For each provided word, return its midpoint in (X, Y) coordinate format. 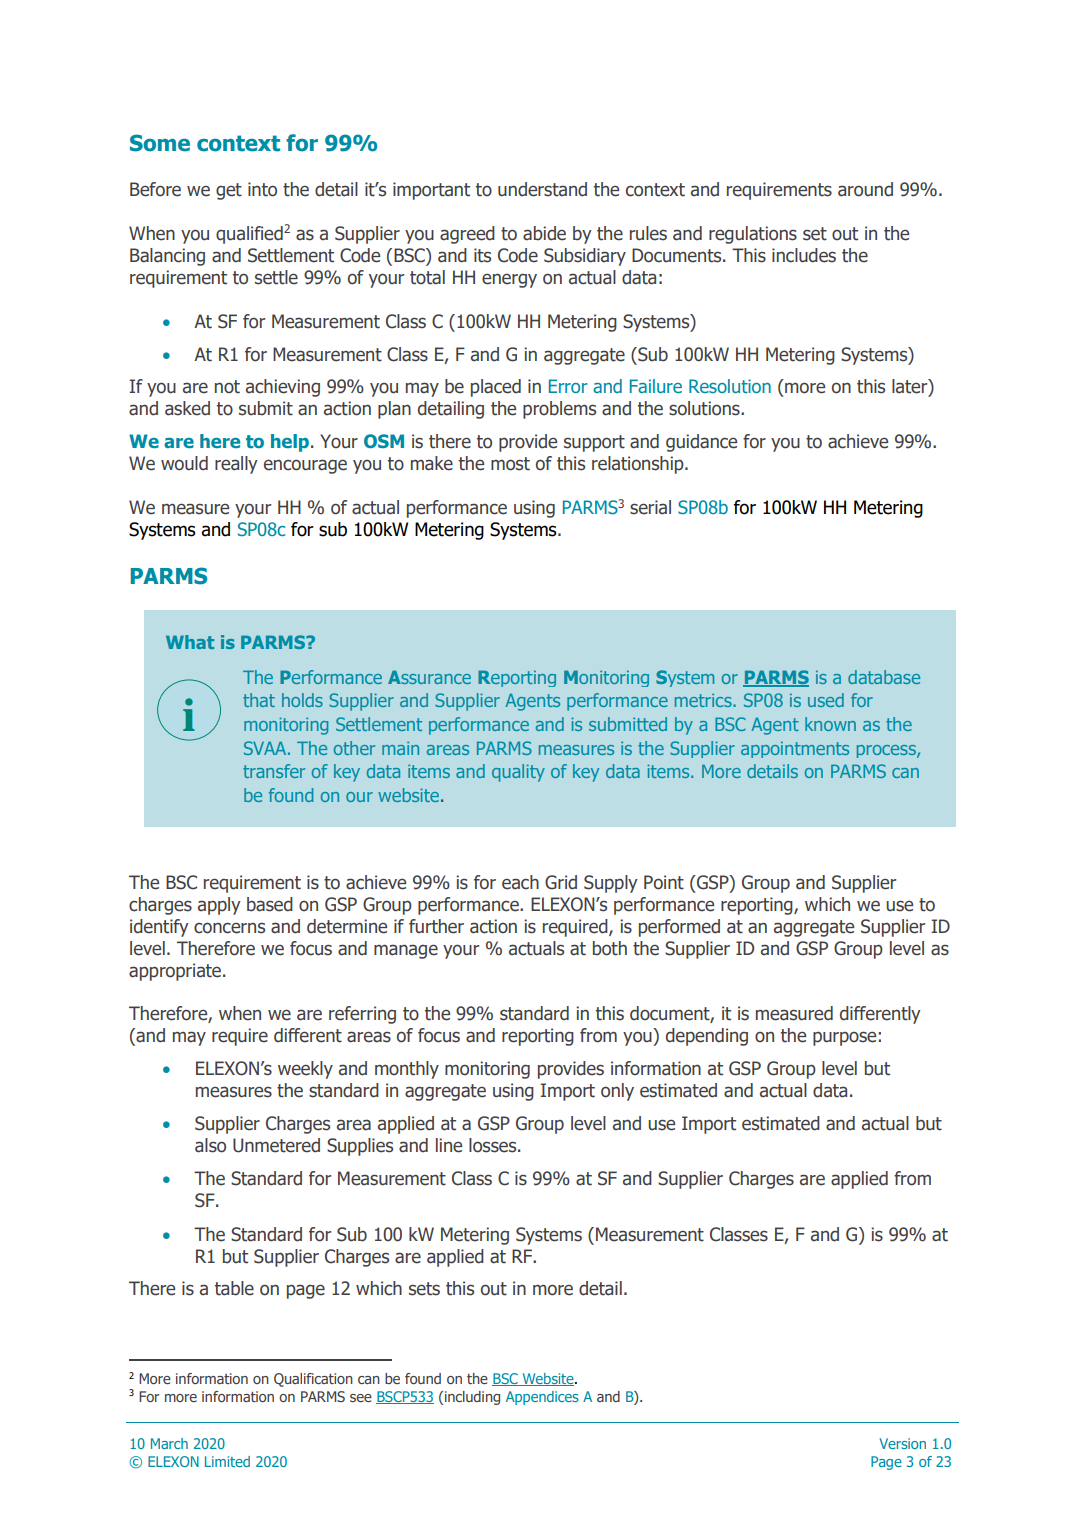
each (520, 882)
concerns (229, 928)
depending (707, 1037)
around (865, 189)
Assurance (429, 677)
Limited (227, 1461)
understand (542, 189)
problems (559, 410)
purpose (844, 1038)
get (229, 191)
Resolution (730, 386)
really (236, 465)
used (826, 700)
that (259, 700)
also (210, 1145)
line (449, 1145)
